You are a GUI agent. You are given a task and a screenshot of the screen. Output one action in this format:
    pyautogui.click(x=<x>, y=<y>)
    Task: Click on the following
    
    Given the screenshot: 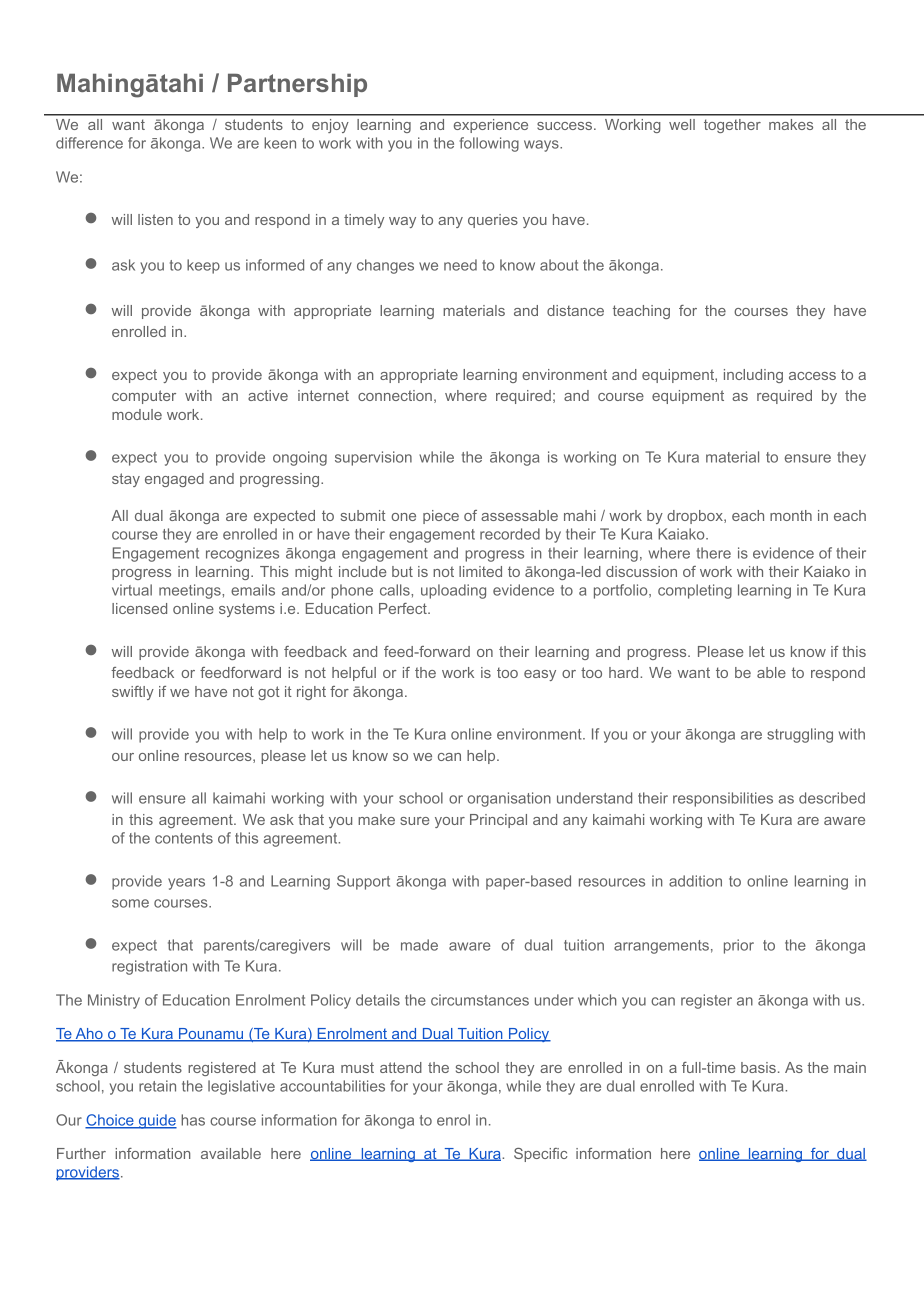 What is the action you would take?
    pyautogui.click(x=489, y=144)
